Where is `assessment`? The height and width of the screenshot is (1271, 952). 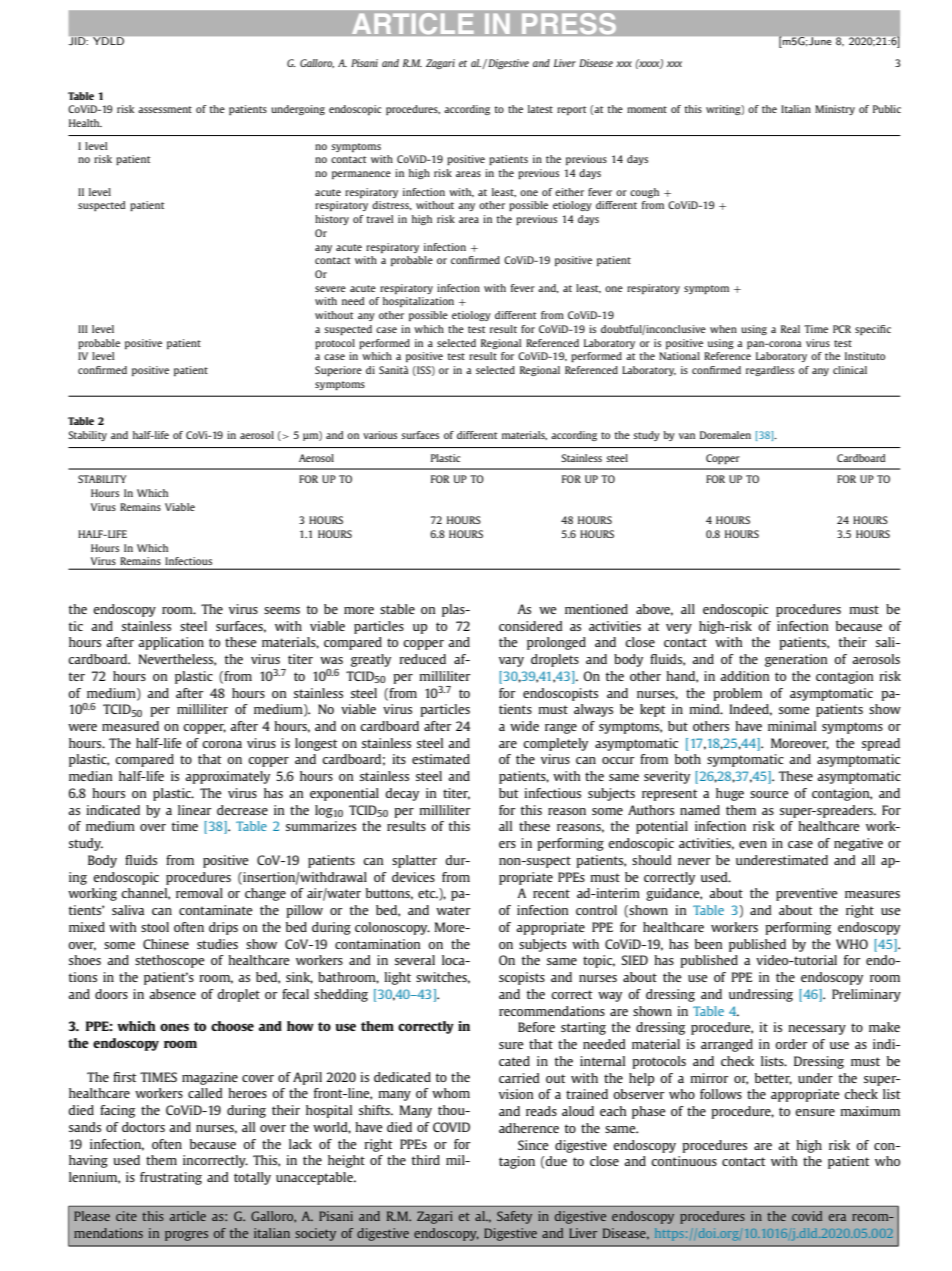 assessment is located at coordinates (165, 109).
